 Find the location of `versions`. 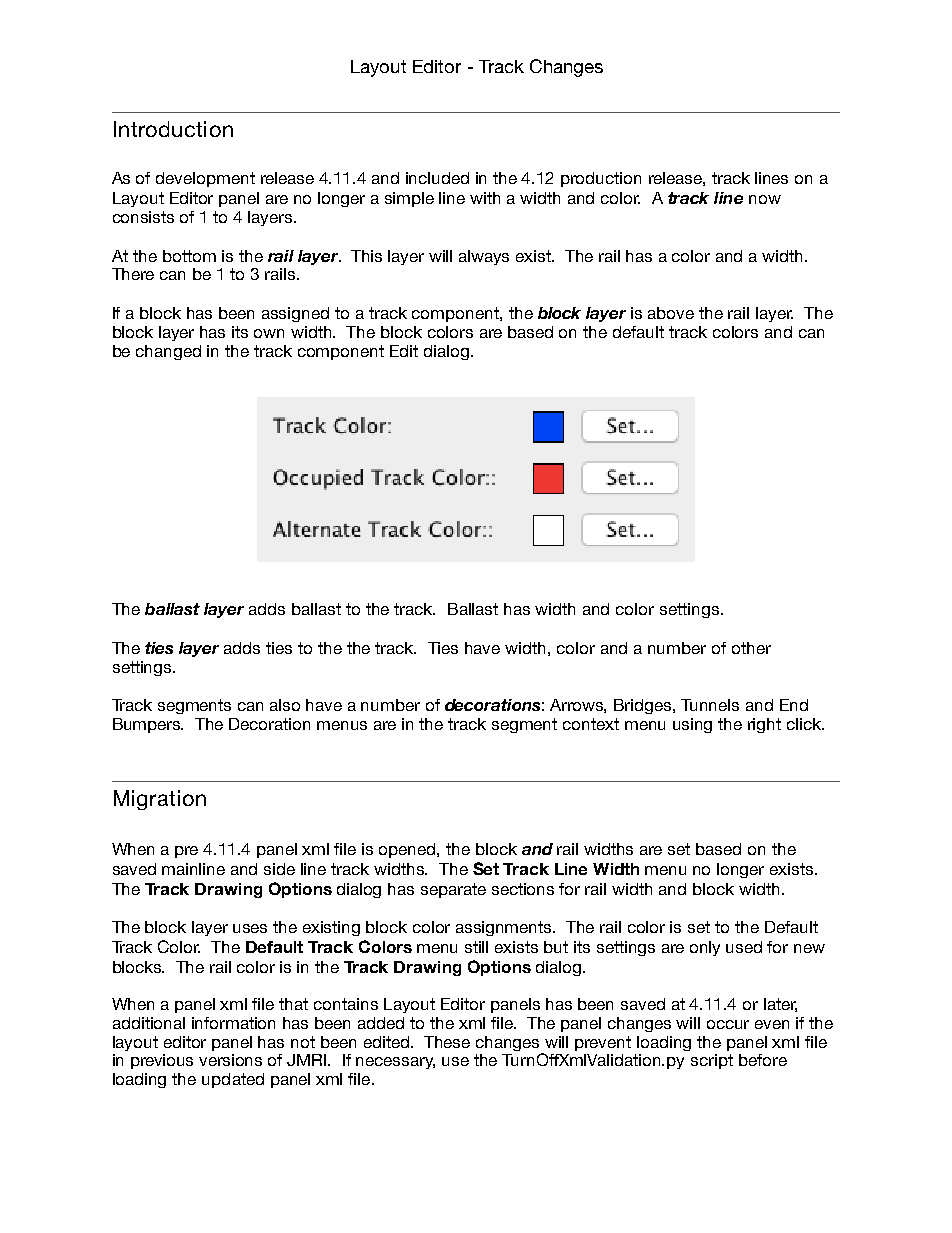

versions is located at coordinates (230, 1060).
